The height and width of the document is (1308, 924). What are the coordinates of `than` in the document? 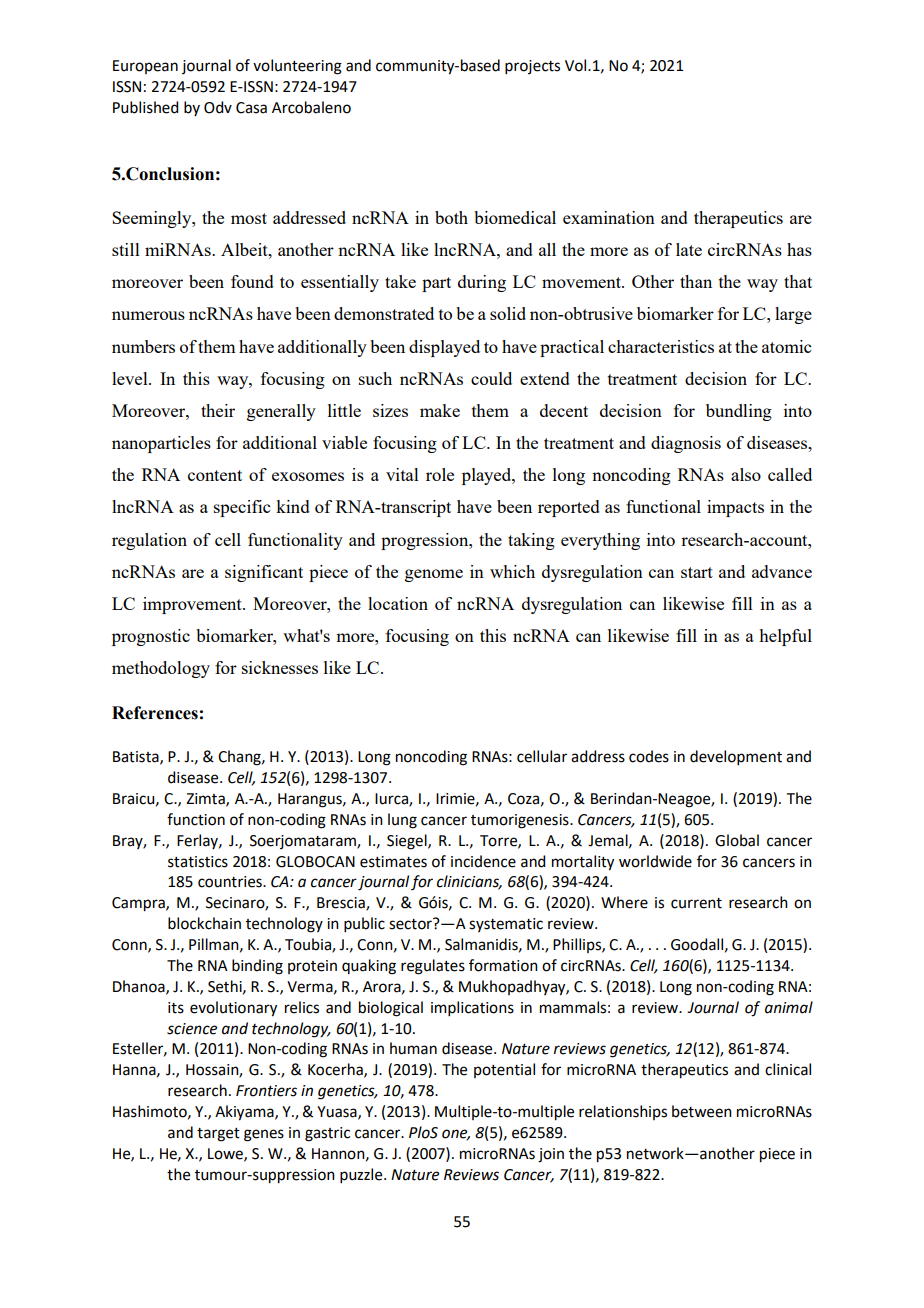 It's located at (696, 281).
